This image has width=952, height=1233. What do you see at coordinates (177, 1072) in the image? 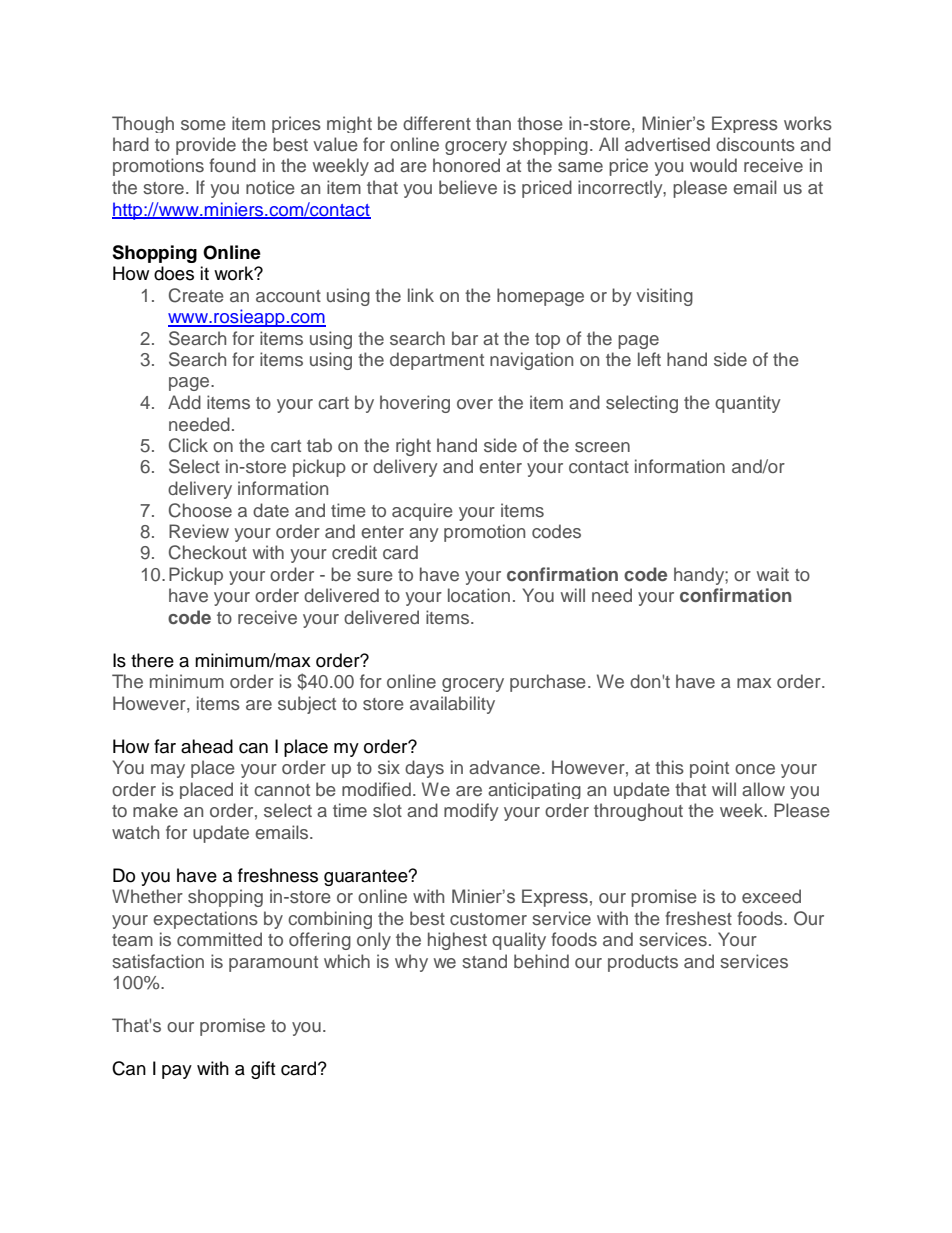
I see `pay` at bounding box center [177, 1072].
